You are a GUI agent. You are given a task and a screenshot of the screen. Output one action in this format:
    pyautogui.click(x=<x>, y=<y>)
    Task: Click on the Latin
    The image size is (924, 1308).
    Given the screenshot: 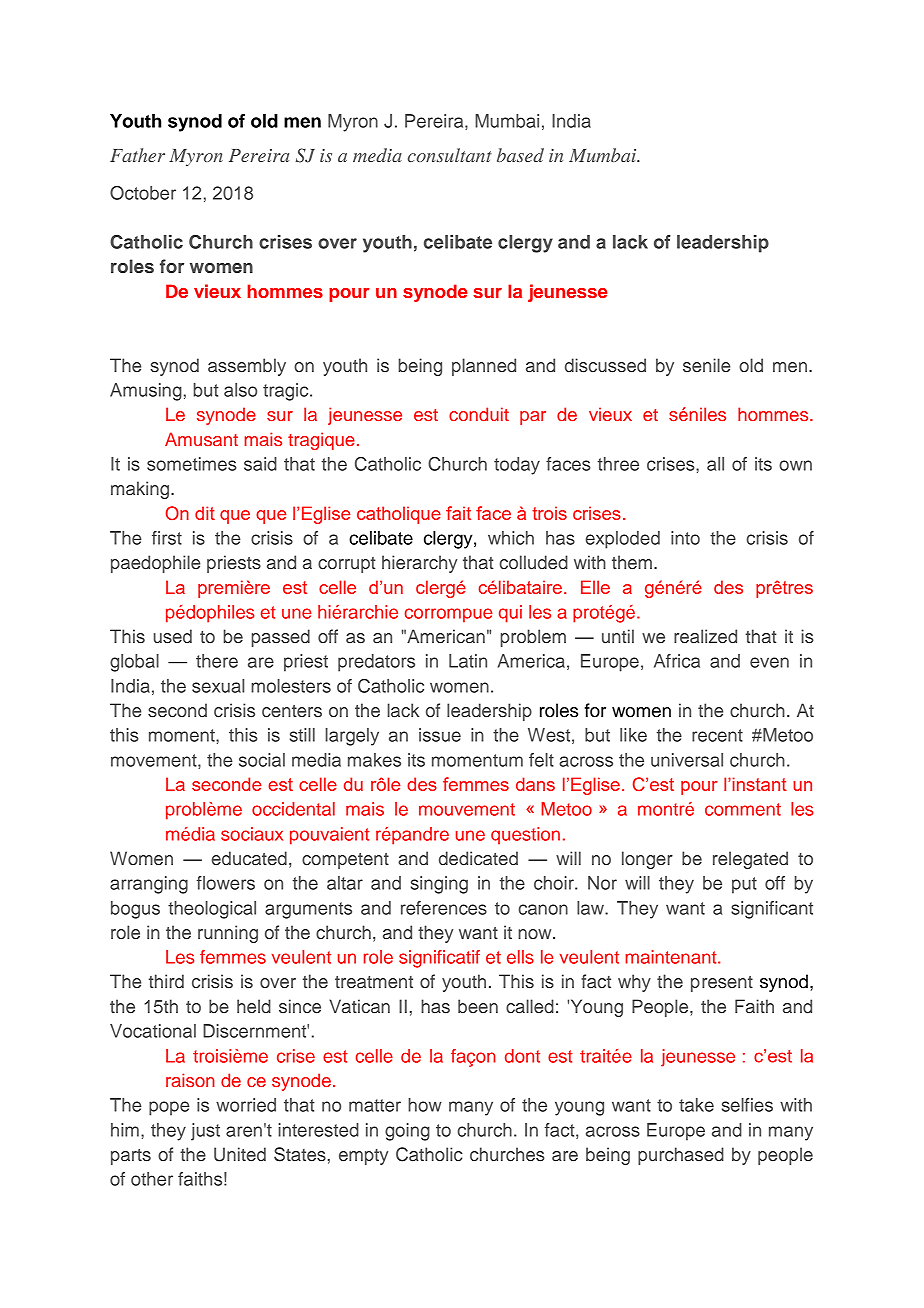 What is the action you would take?
    pyautogui.click(x=468, y=661)
